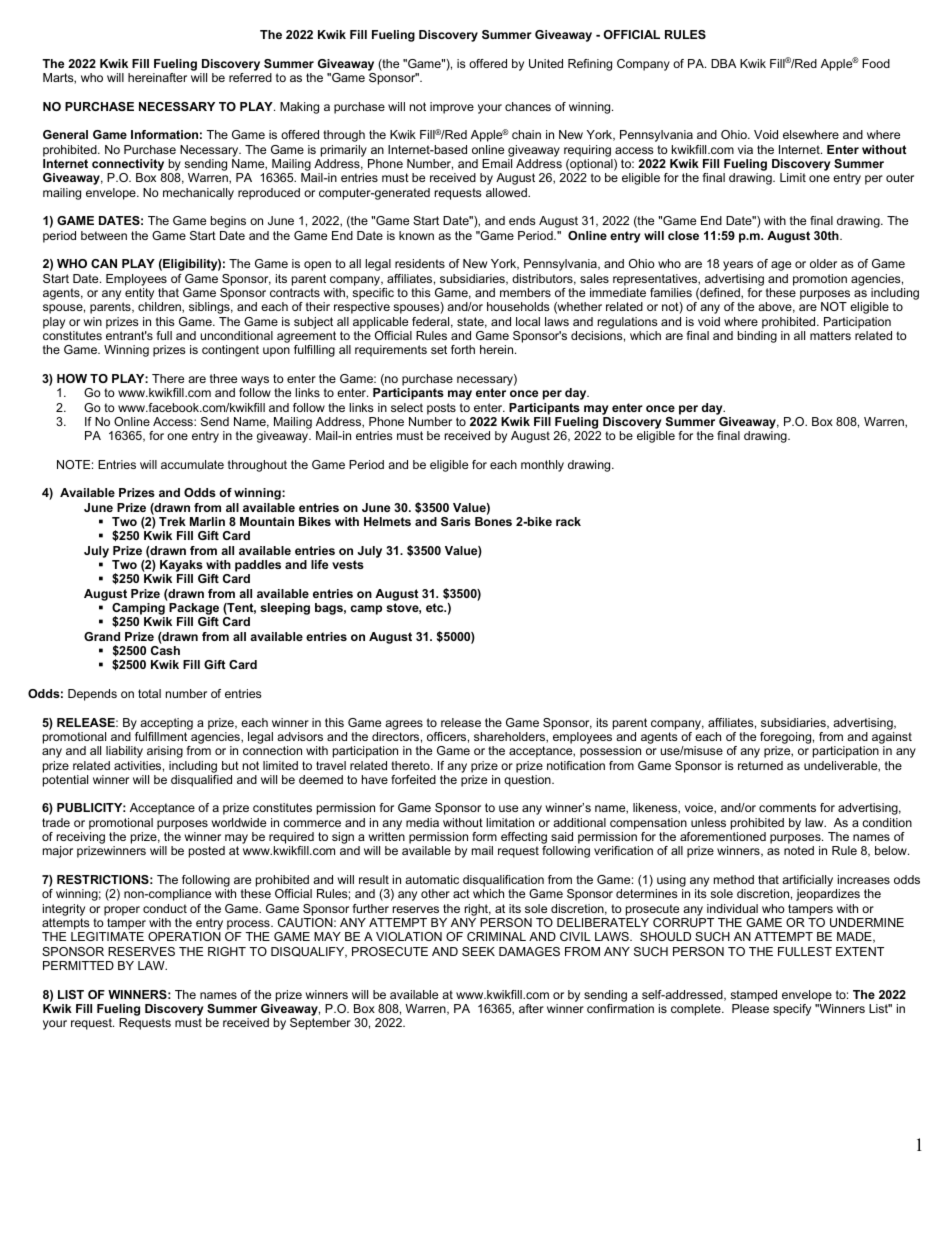  Describe the element at coordinates (139, 295) in the page. I see `entity` at that location.
